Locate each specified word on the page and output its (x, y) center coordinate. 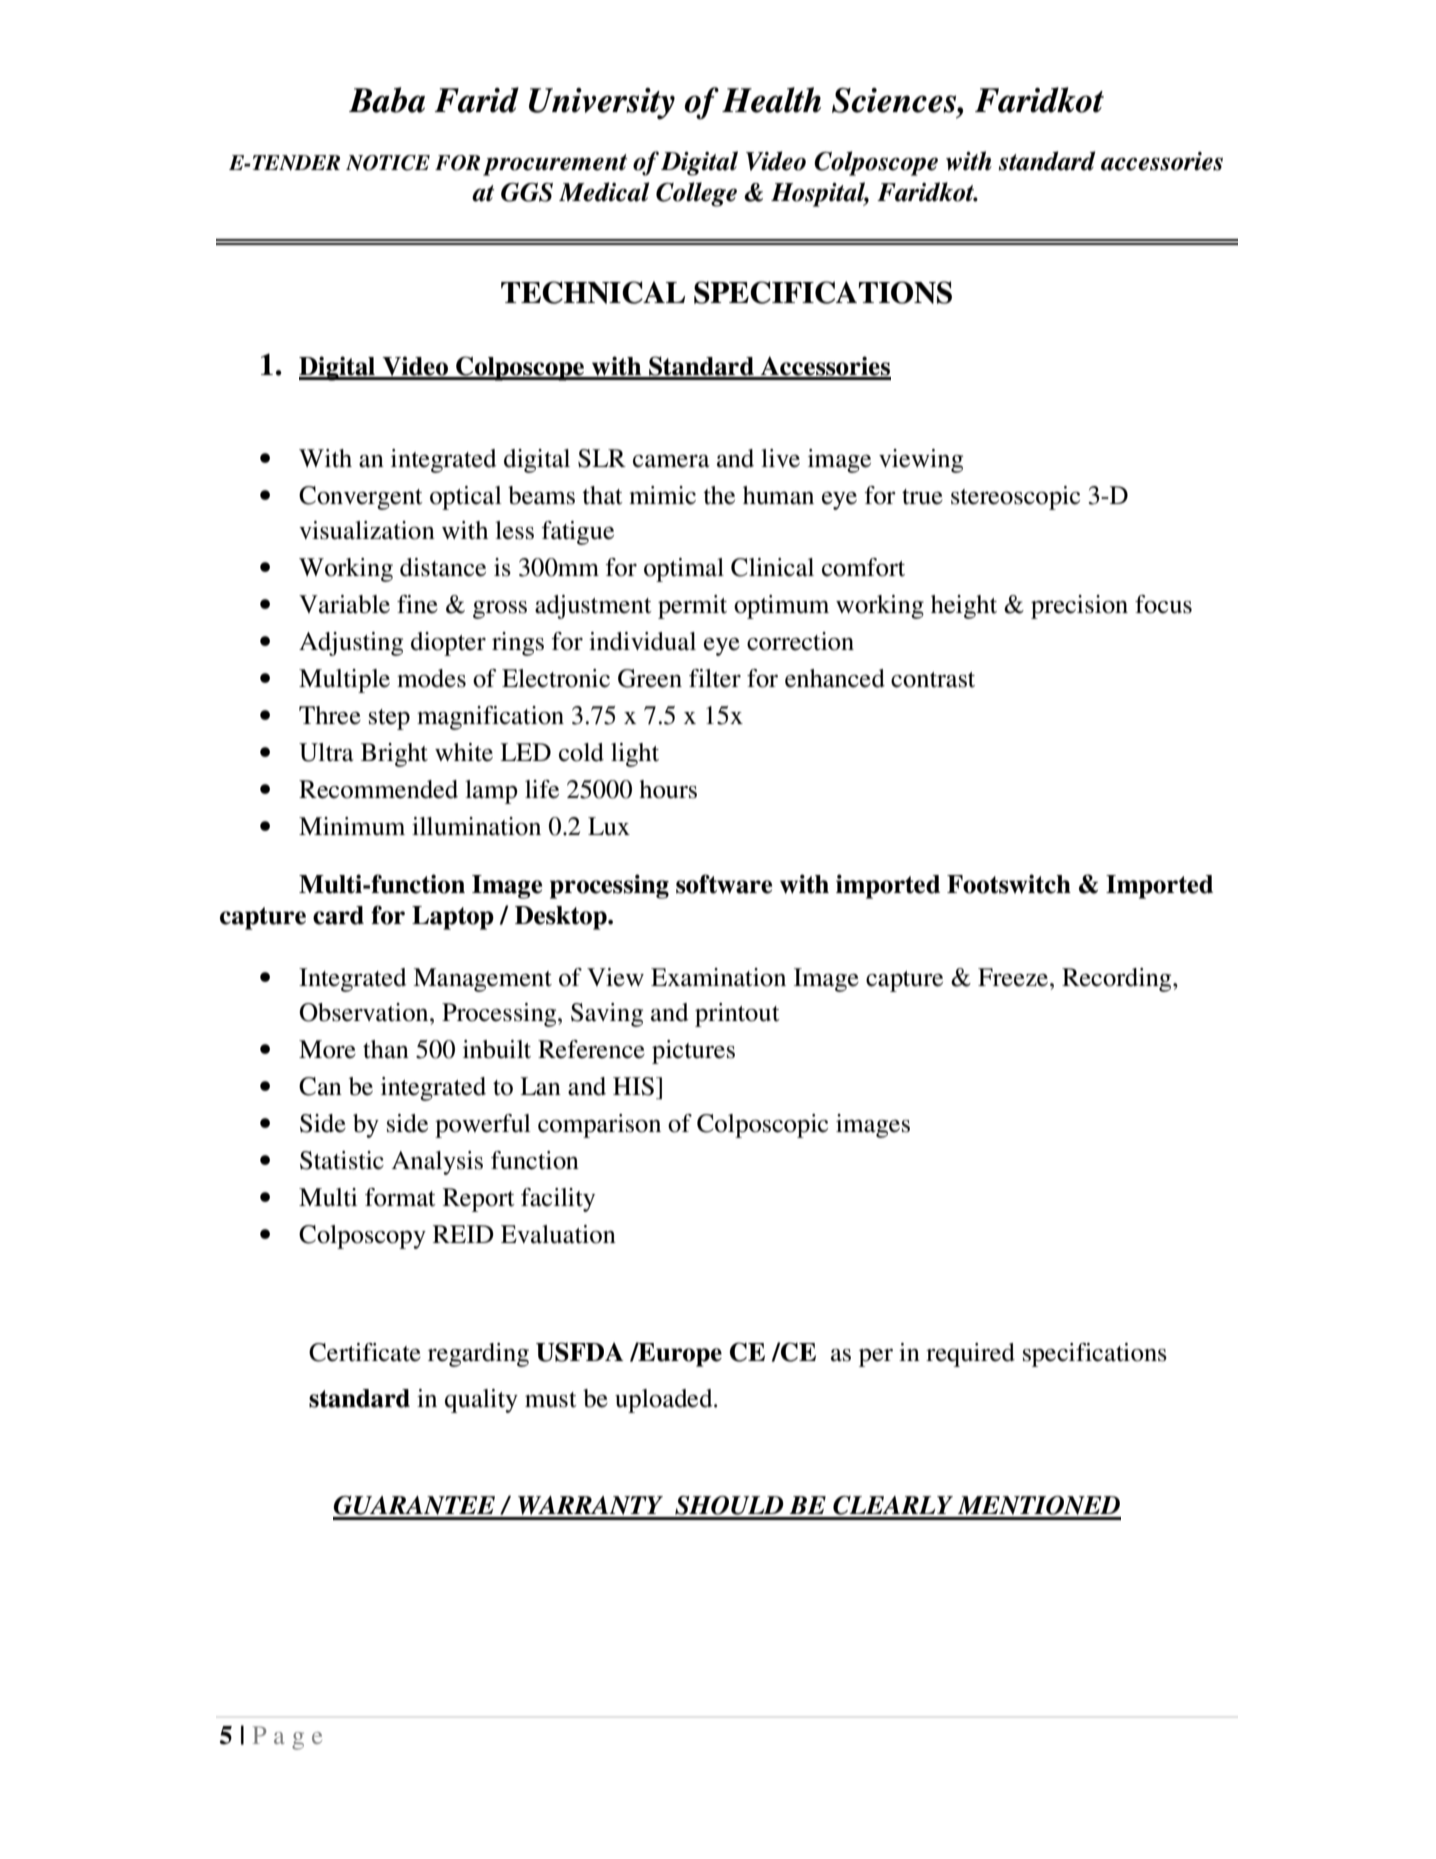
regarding (478, 1355)
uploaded (665, 1401)
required (970, 1355)
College (696, 194)
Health (771, 100)
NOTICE (388, 163)
